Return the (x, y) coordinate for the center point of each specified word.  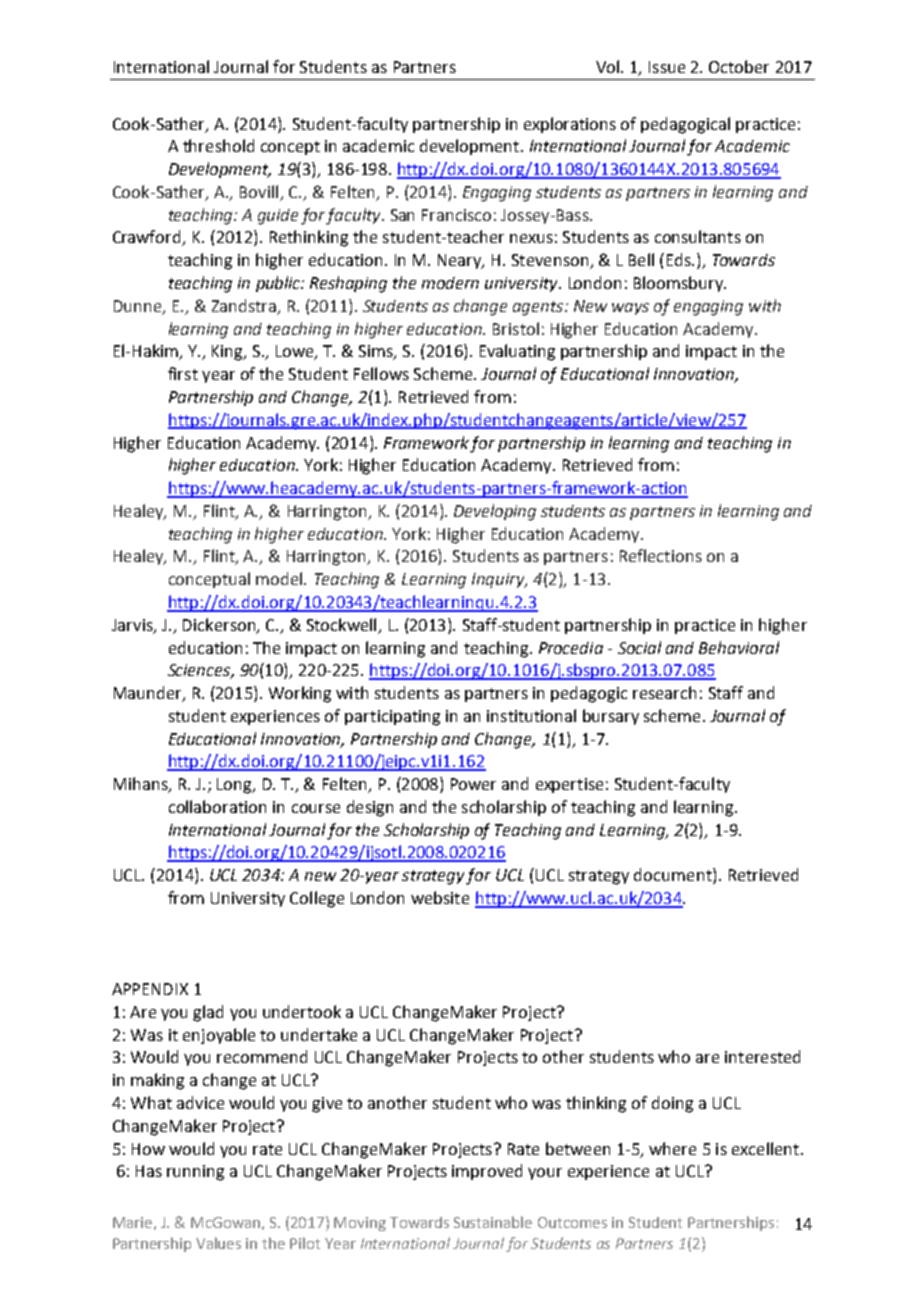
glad (208, 1013)
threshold (218, 145)
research (664, 692)
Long (235, 786)
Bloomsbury (679, 284)
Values (218, 1243)
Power (473, 784)
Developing (495, 512)
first (183, 373)
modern (450, 283)
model (280, 578)
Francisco (456, 215)
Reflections (661, 555)
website (440, 897)
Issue (667, 67)
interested (762, 1056)
